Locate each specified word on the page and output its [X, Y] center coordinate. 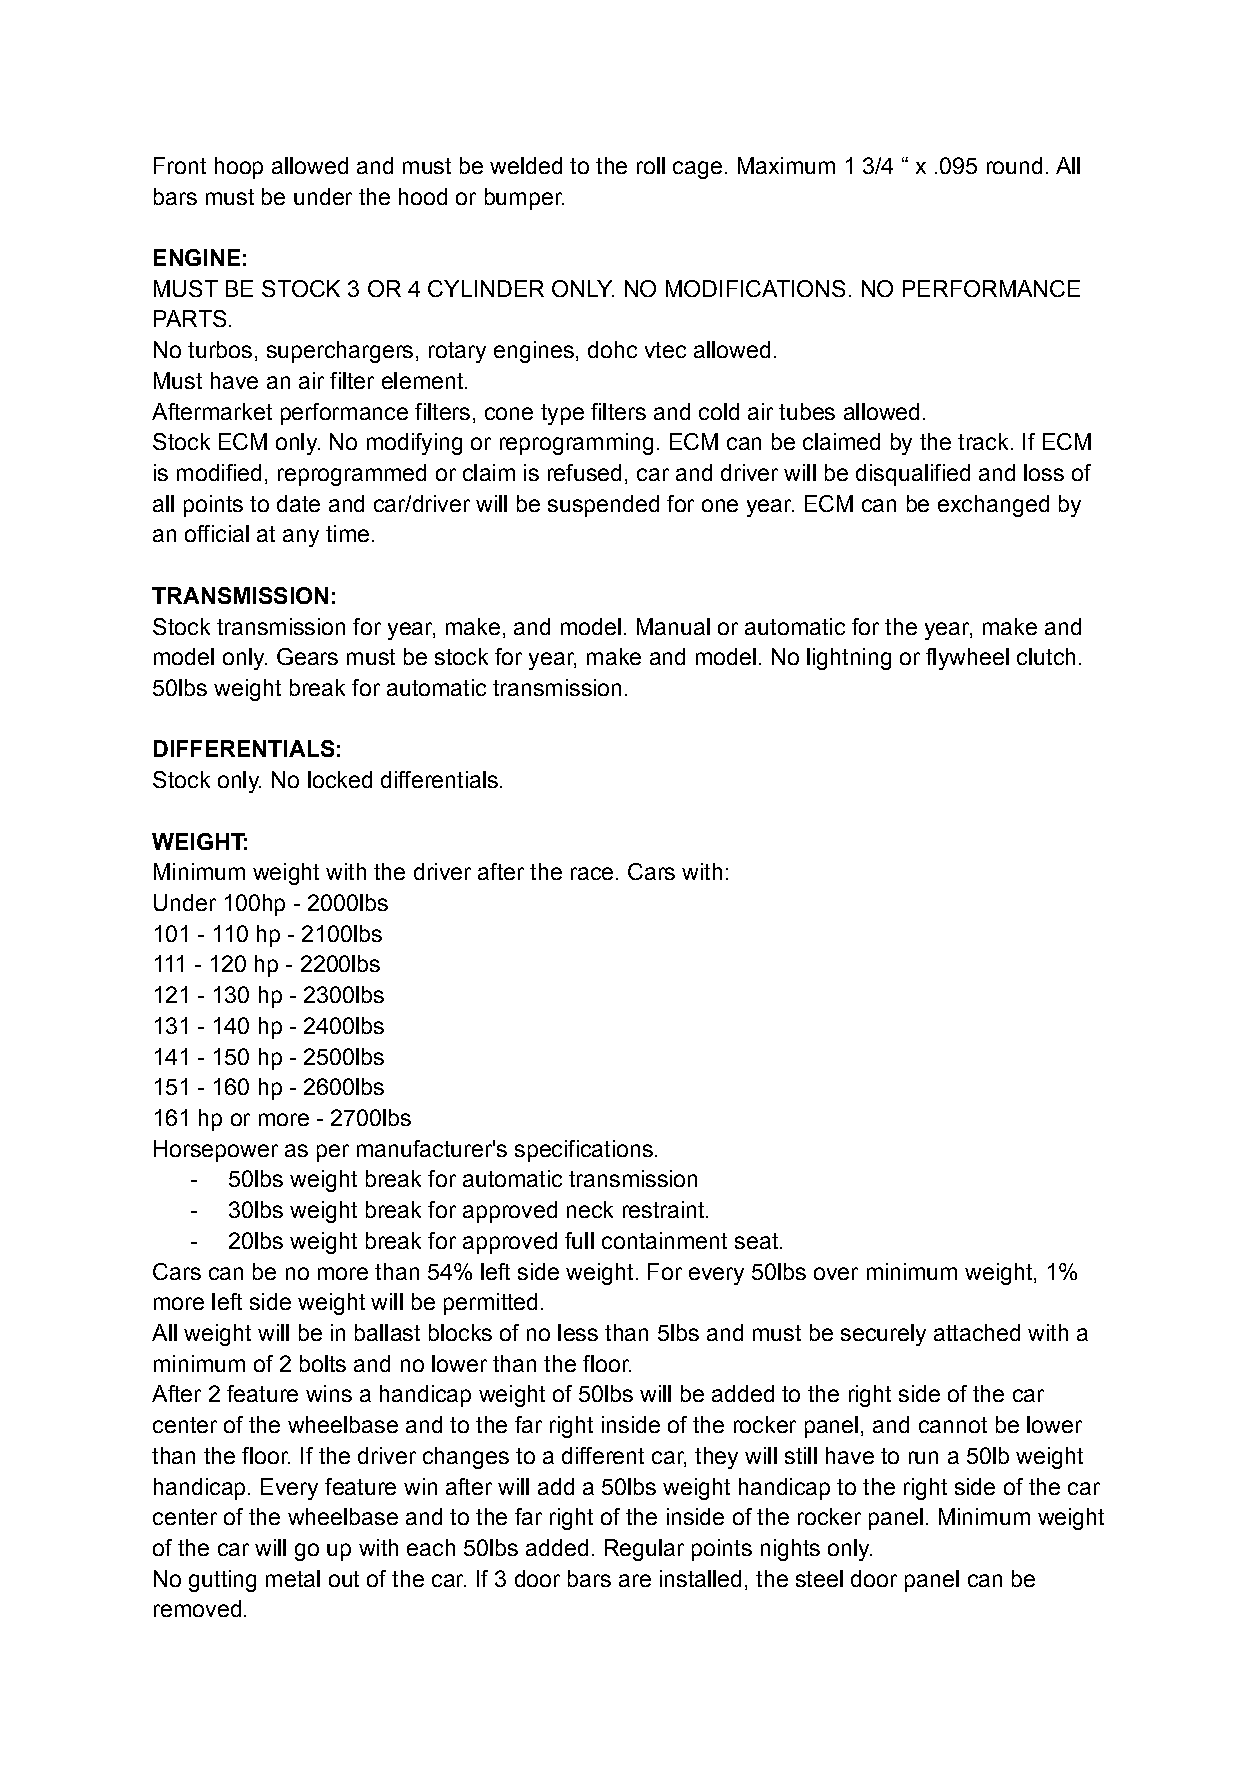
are [635, 1580]
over [836, 1273]
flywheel [967, 659]
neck [590, 1209]
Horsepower [216, 1151]
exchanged [993, 506]
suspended [603, 506]
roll [651, 165]
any [301, 538]
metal [293, 1578]
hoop [239, 168]
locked [340, 779]
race [592, 873]
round [1014, 165]
